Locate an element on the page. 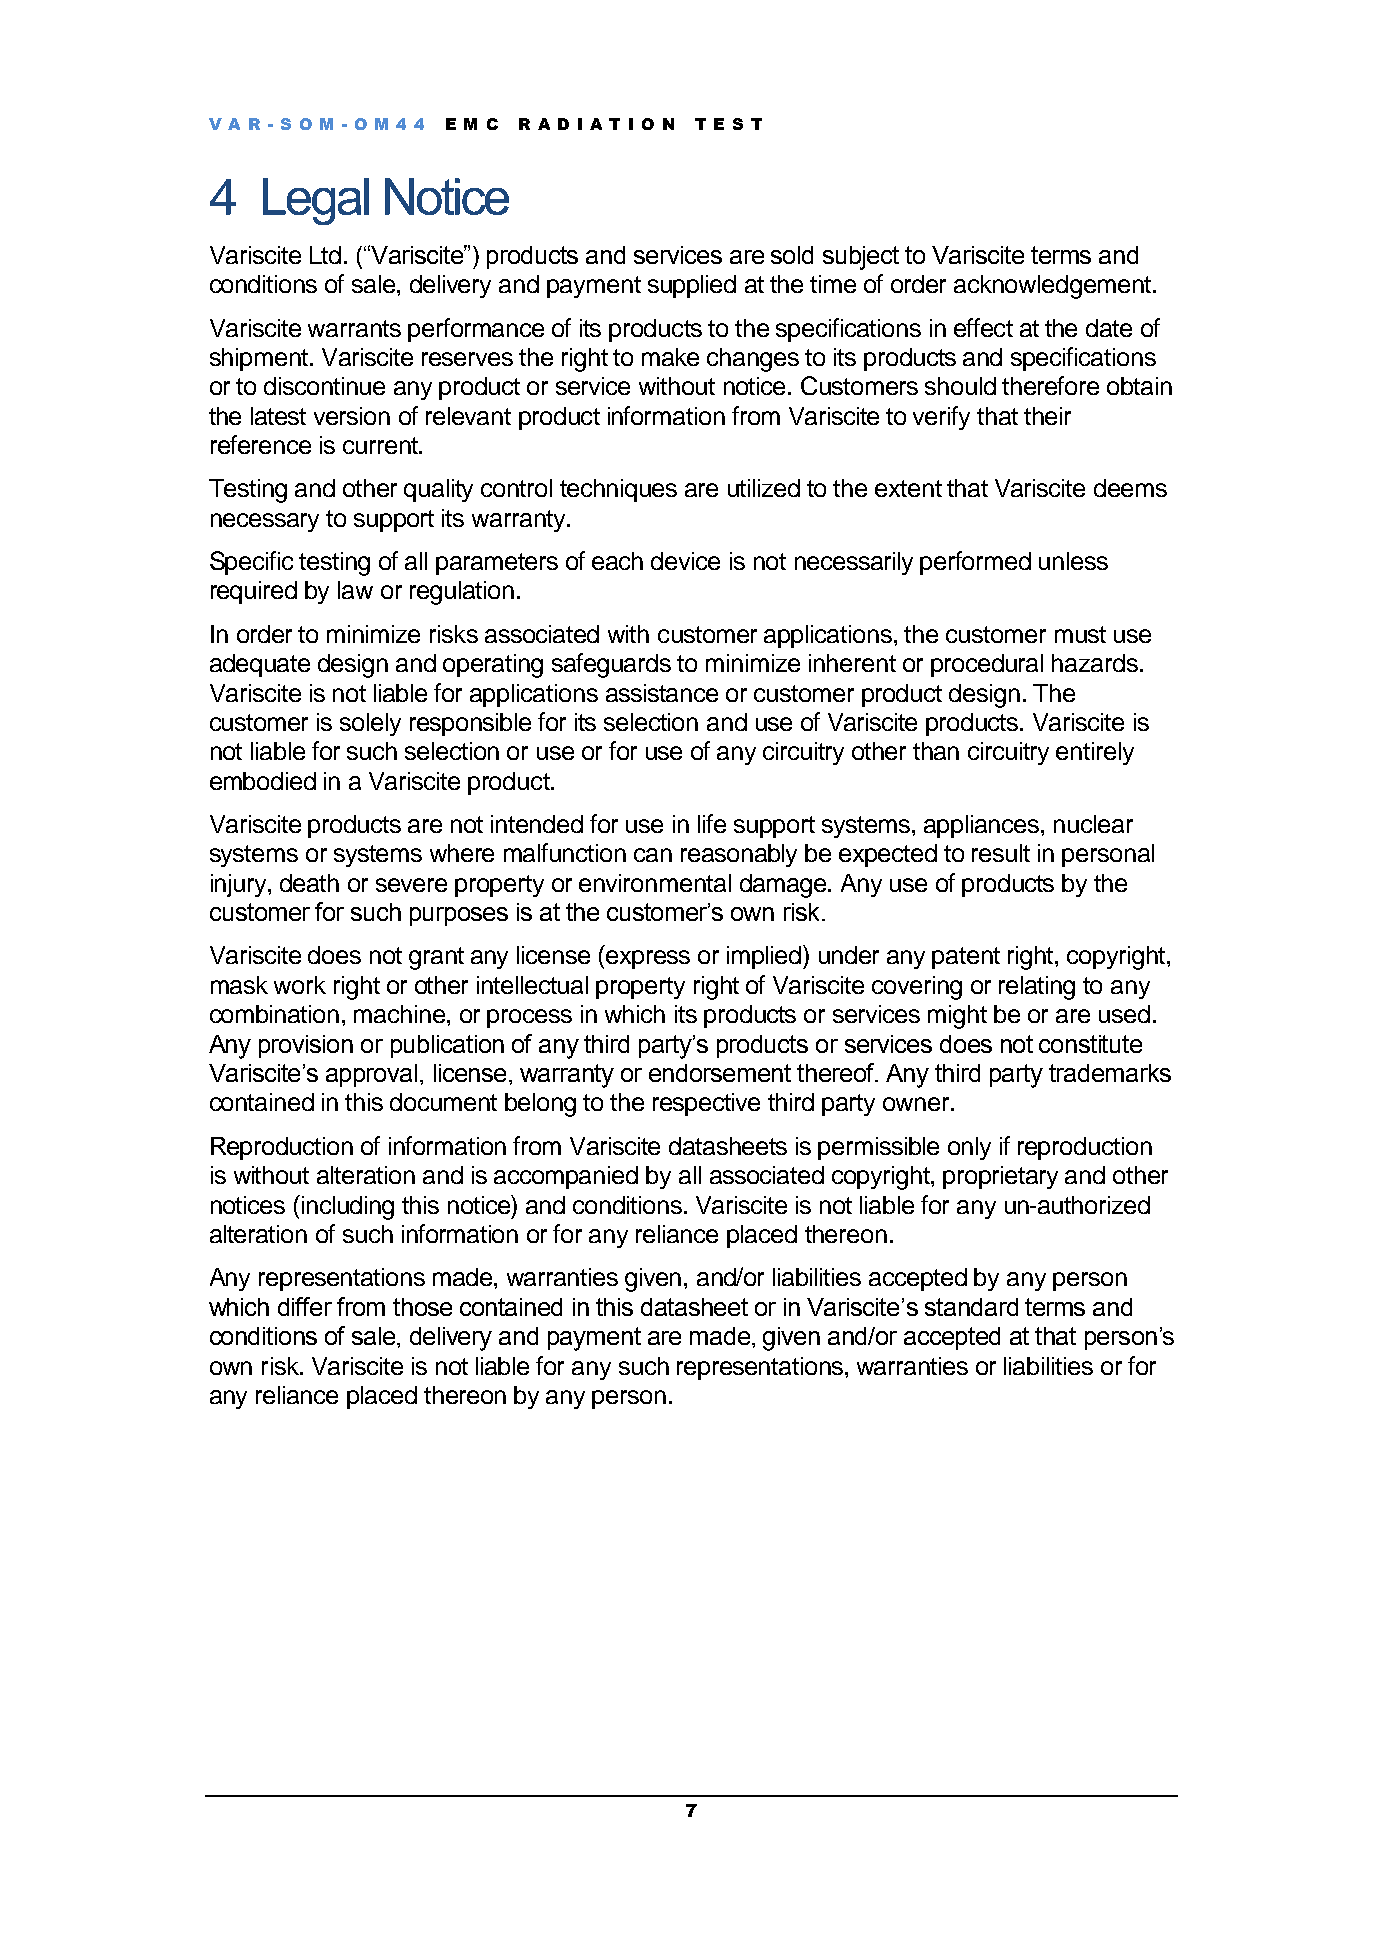 The height and width of the page is (1956, 1383). unless is located at coordinates (1073, 561).
